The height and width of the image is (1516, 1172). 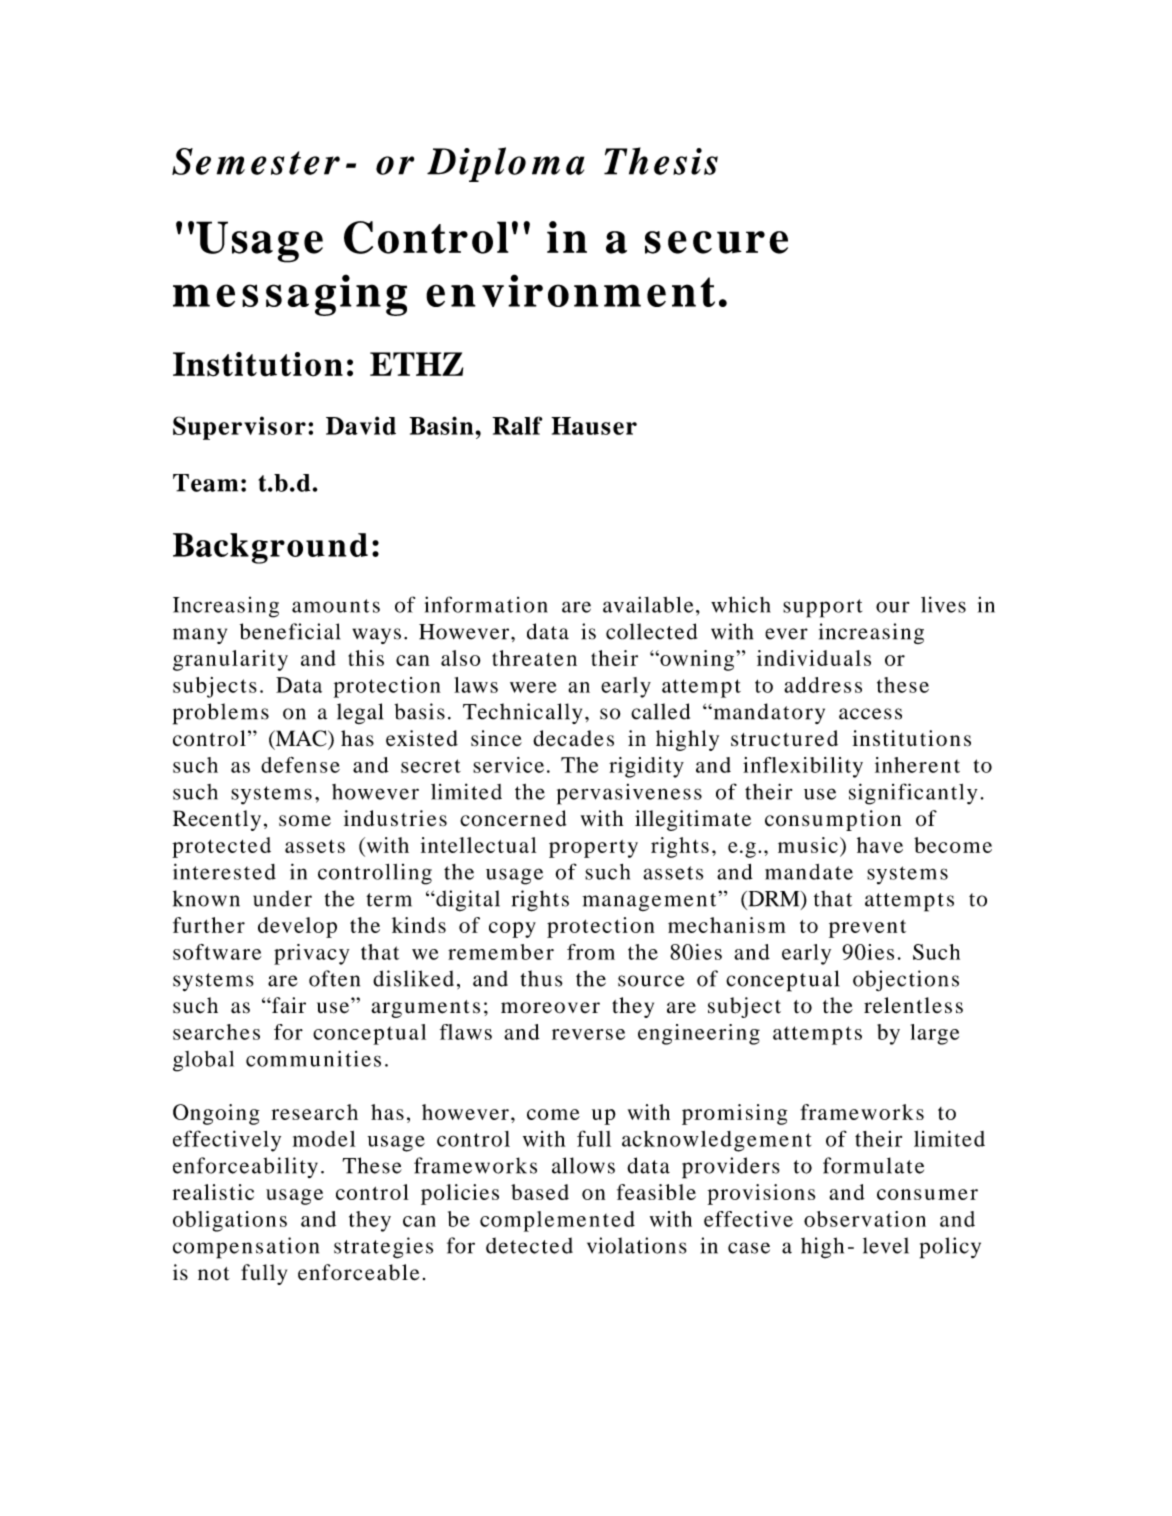 What do you see at coordinates (661, 161) in the image?
I see `Thesis` at bounding box center [661, 161].
